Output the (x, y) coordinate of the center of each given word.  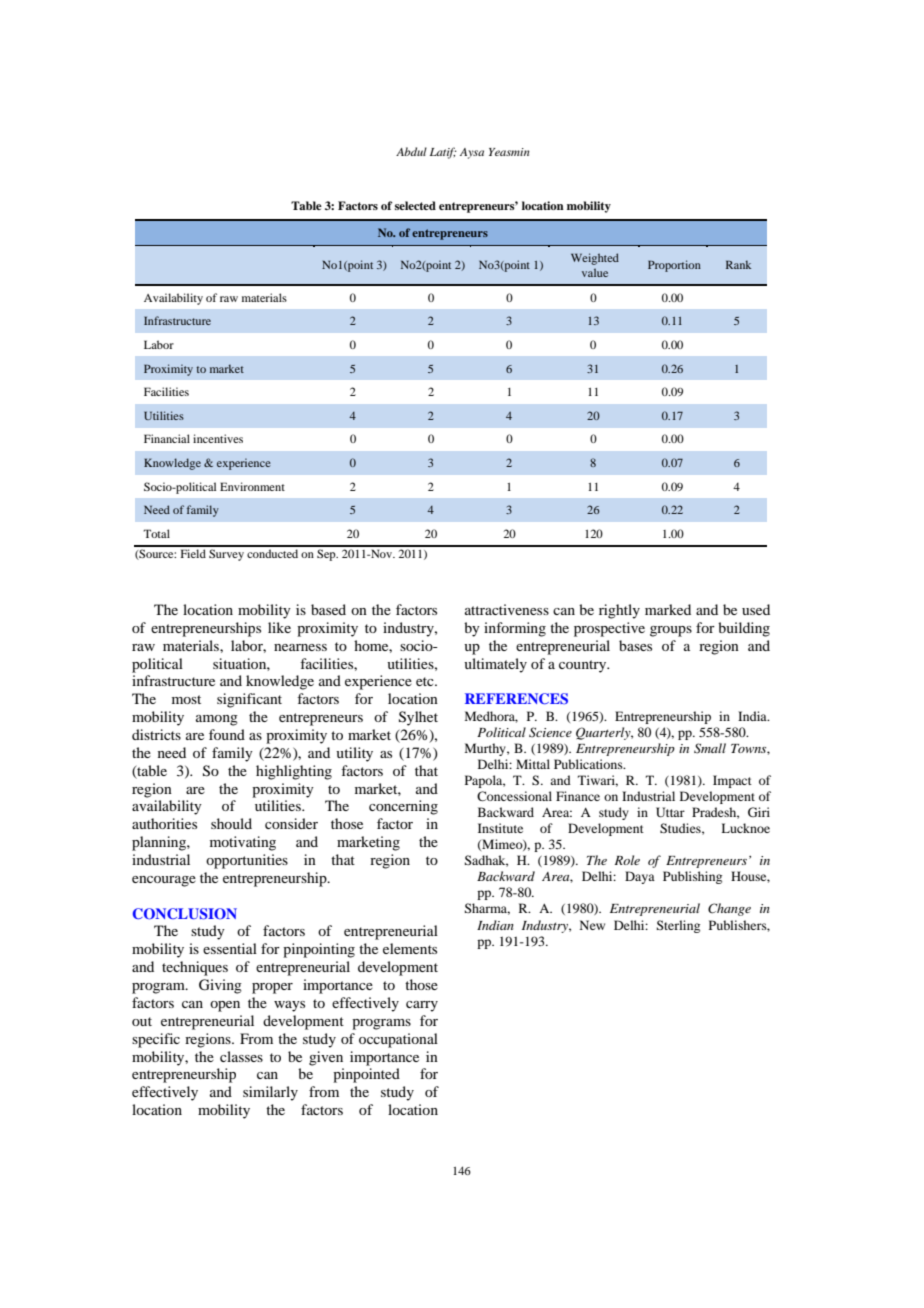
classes (241, 1056)
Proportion (674, 266)
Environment (252, 486)
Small (710, 748)
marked (668, 609)
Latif (443, 153)
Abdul (411, 151)
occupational (398, 1040)
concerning (403, 807)
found (227, 734)
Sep (327, 555)
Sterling (678, 926)
